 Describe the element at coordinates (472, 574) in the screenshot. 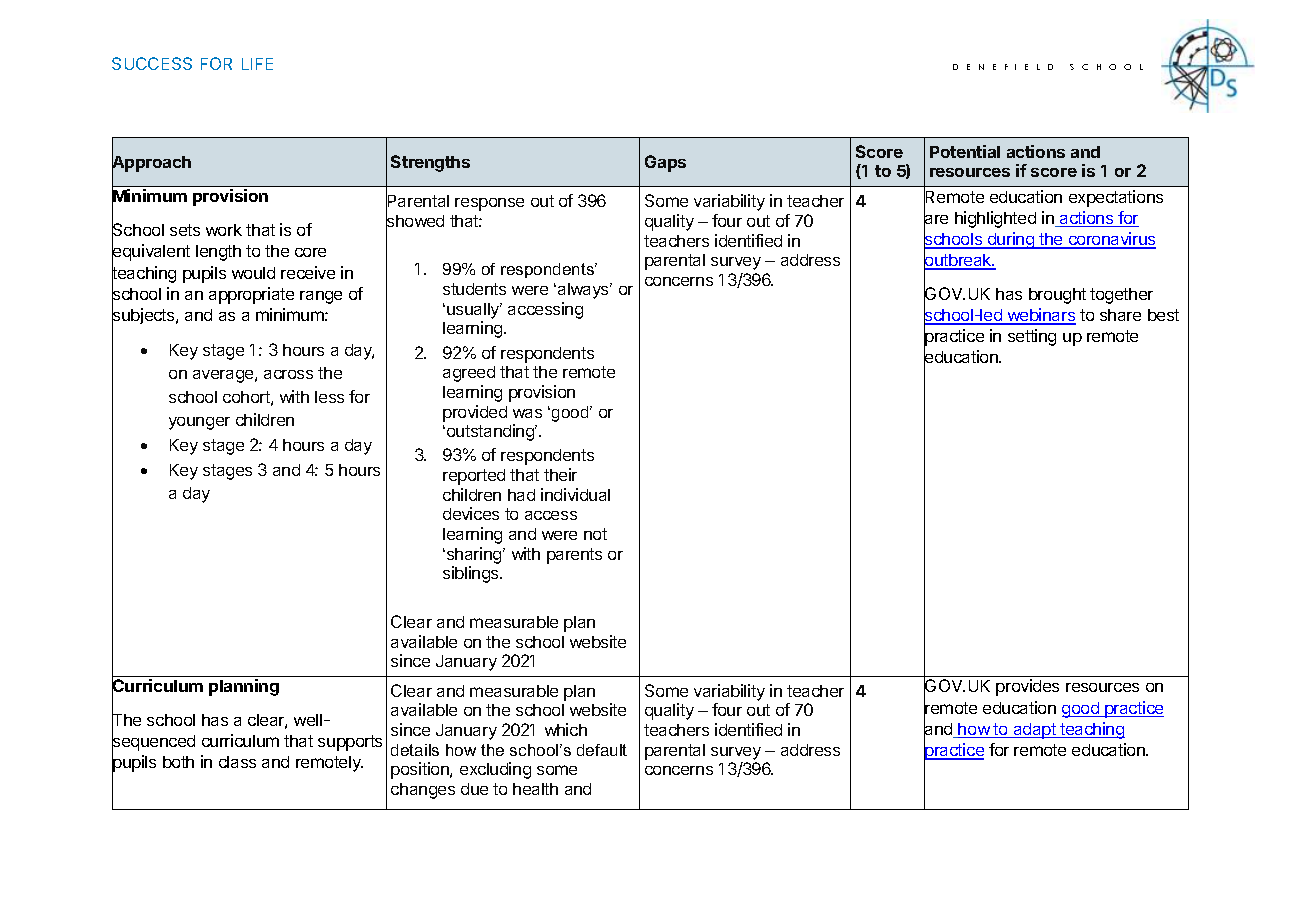

I see `siblings` at that location.
